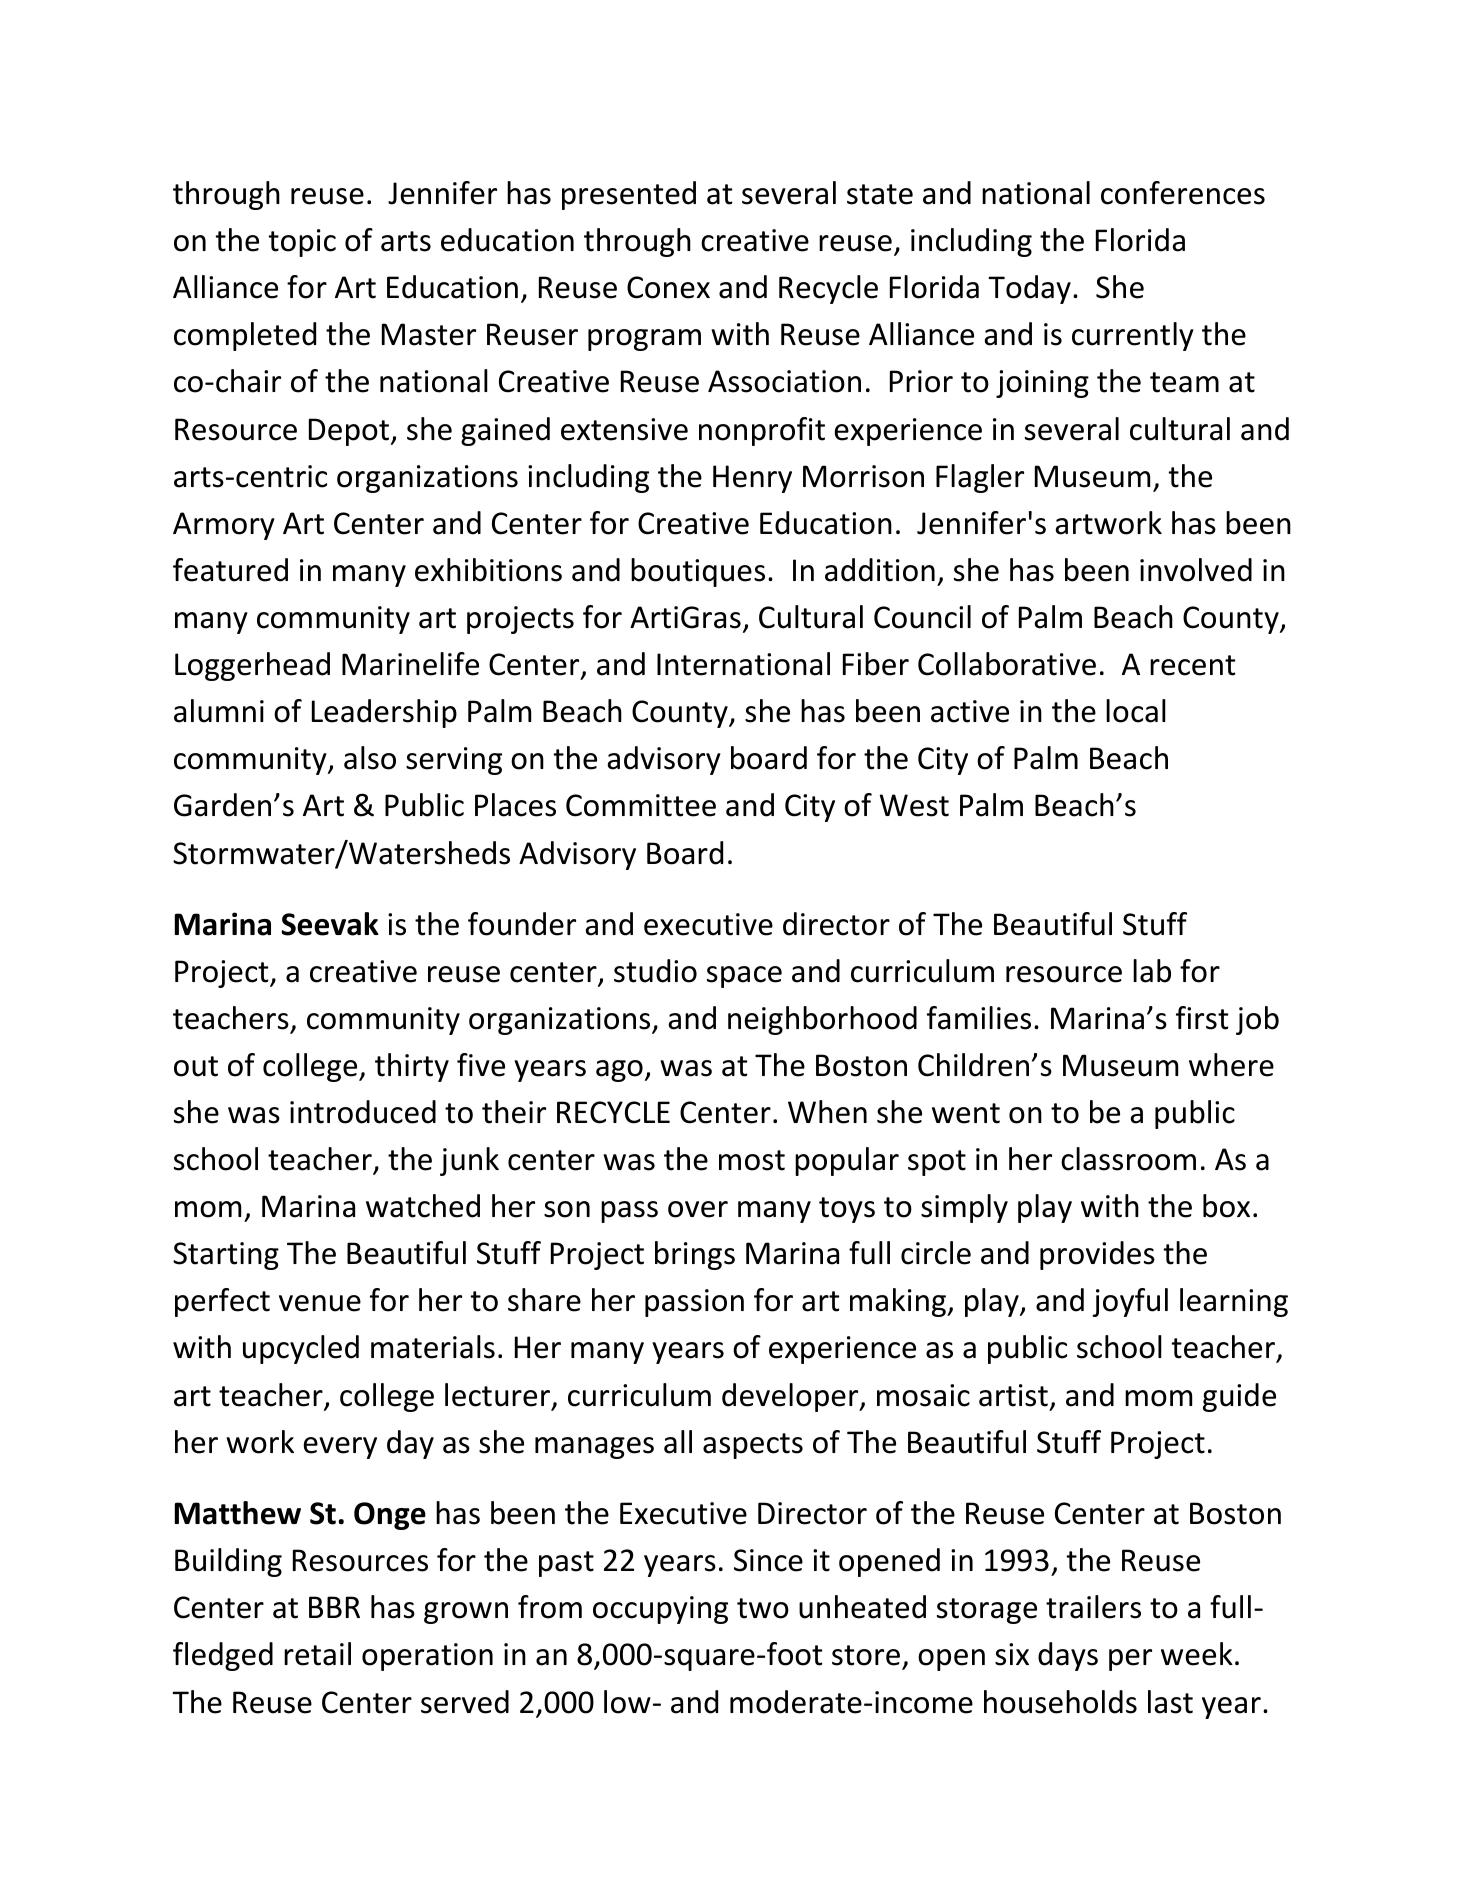  I want to click on space, so click(744, 977).
